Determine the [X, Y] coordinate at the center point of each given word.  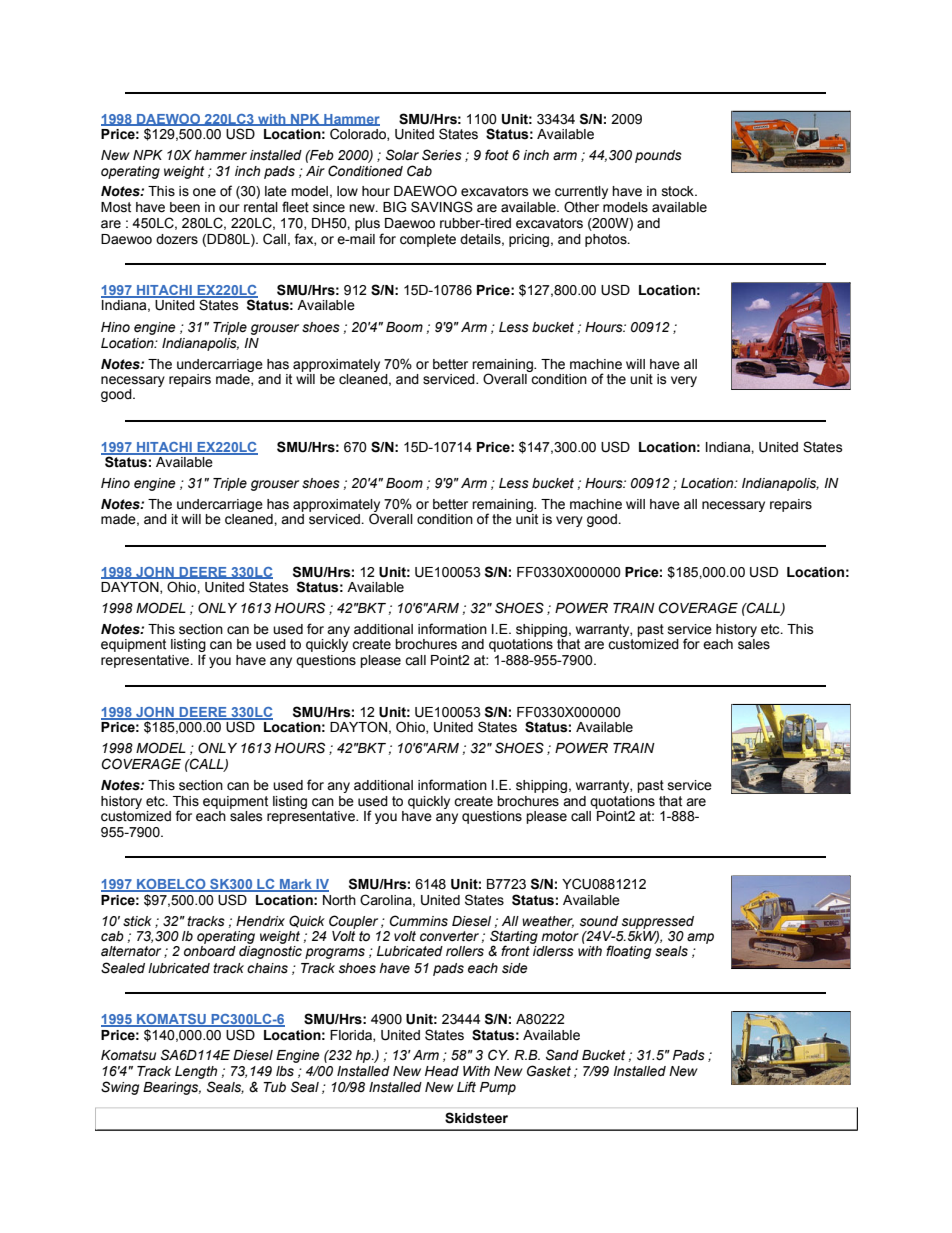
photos [607, 240]
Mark [296, 885]
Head [442, 1071]
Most [116, 207]
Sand [562, 1055]
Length [196, 1074]
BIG [394, 207]
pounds [658, 156]
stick [137, 921]
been [185, 207]
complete [428, 240]
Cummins [419, 921]
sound [599, 921]
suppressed [658, 922]
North [339, 900]
